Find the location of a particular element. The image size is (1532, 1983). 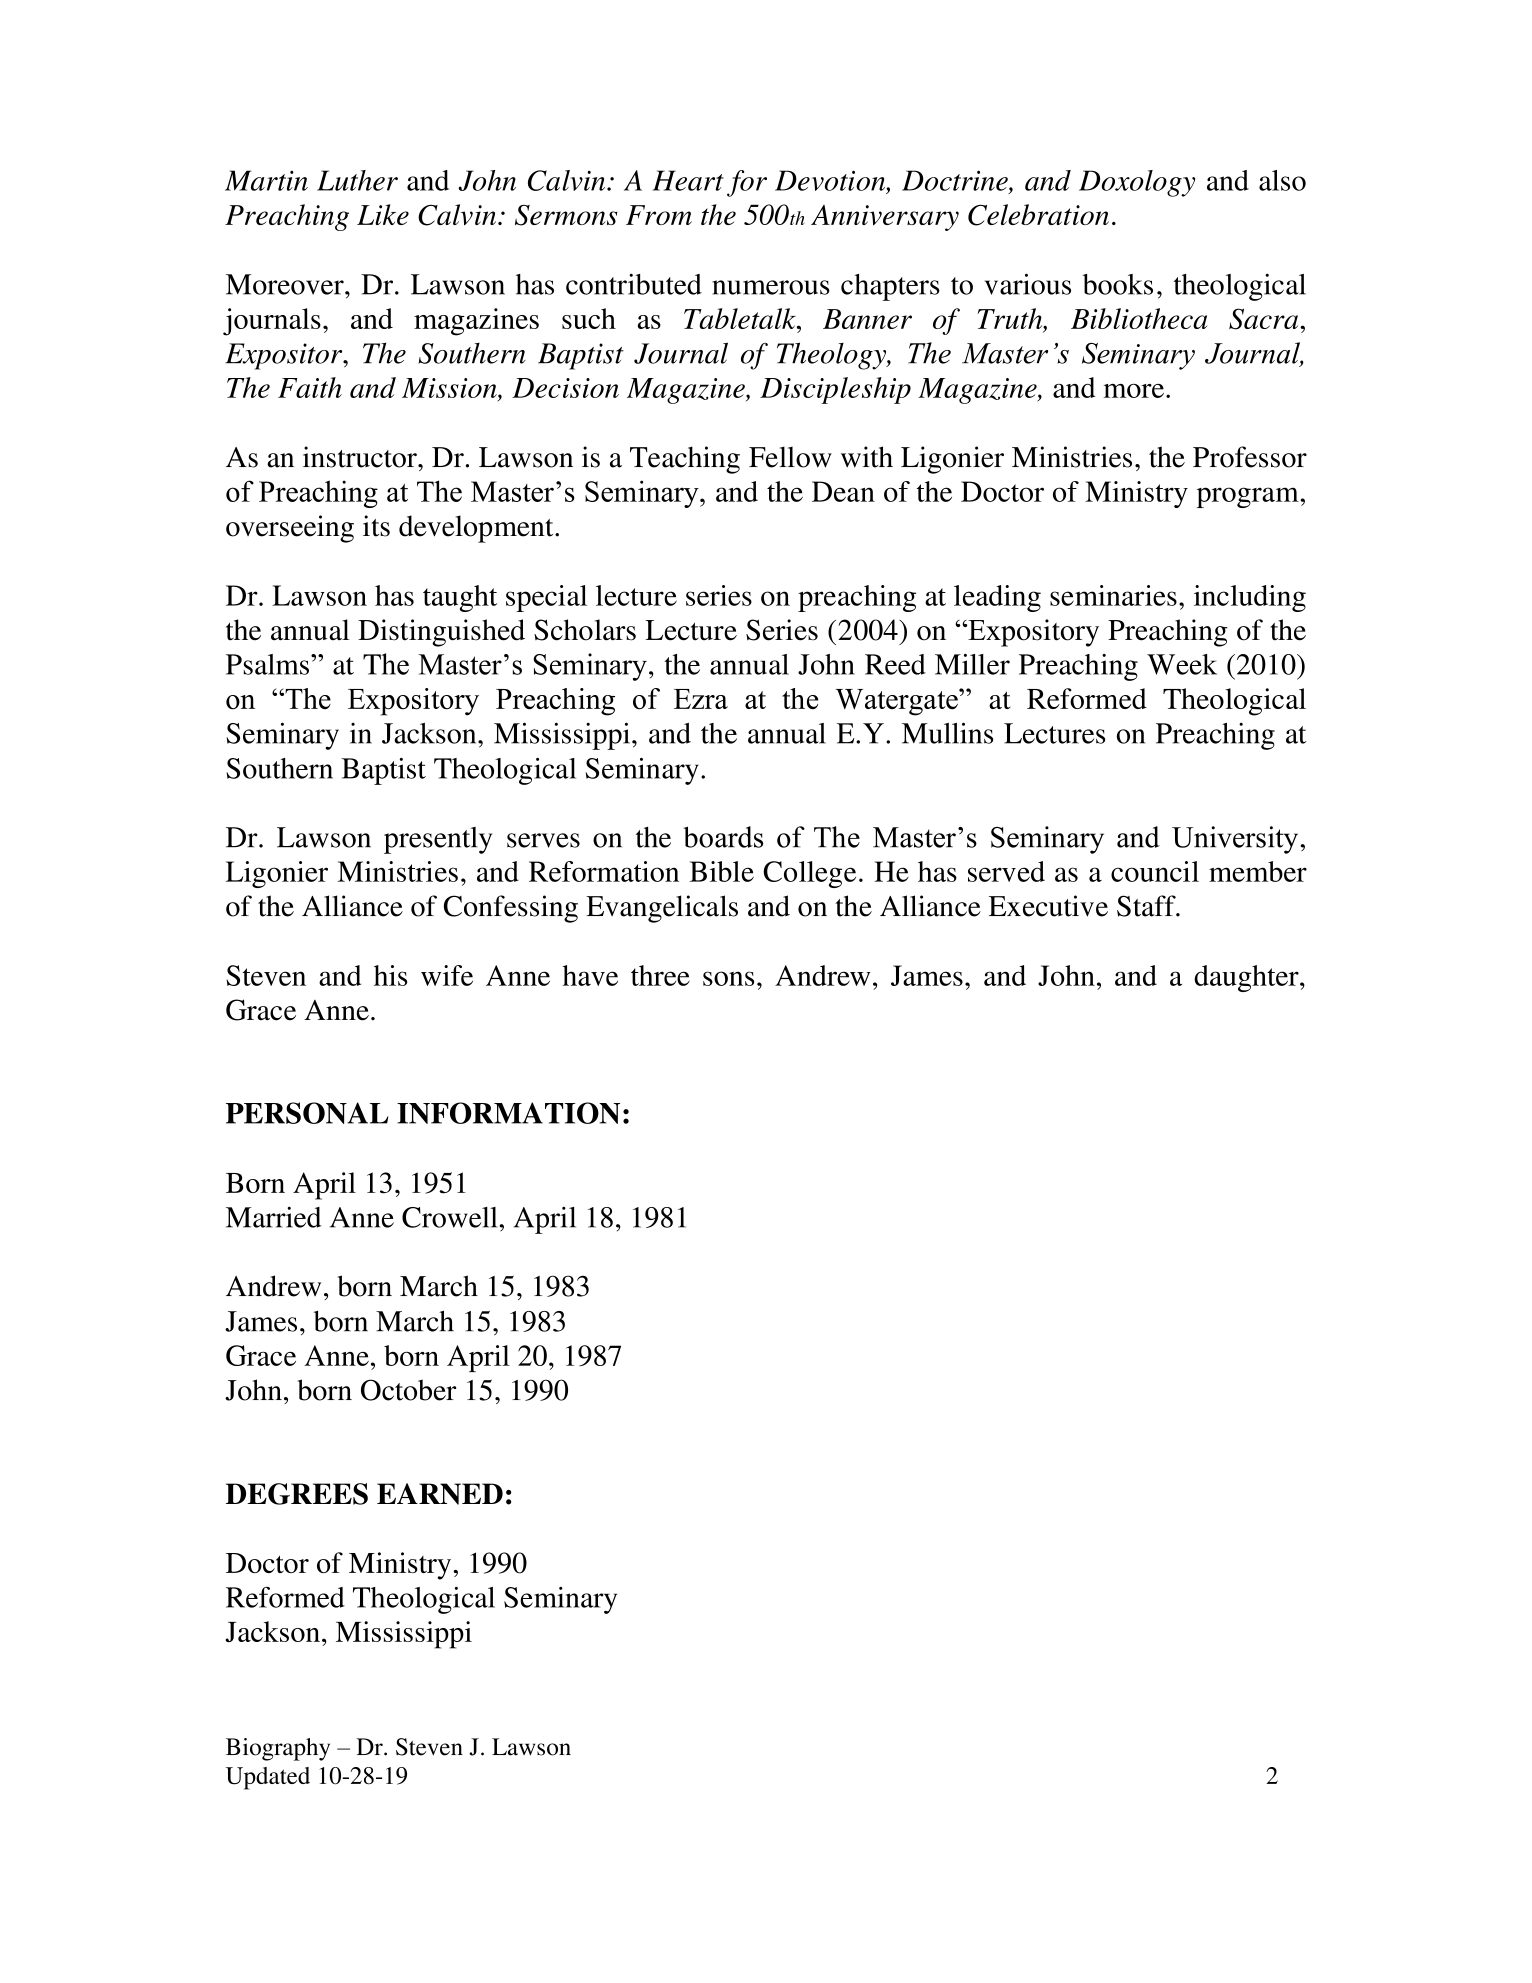

INFORMATION is located at coordinates (508, 1113).
